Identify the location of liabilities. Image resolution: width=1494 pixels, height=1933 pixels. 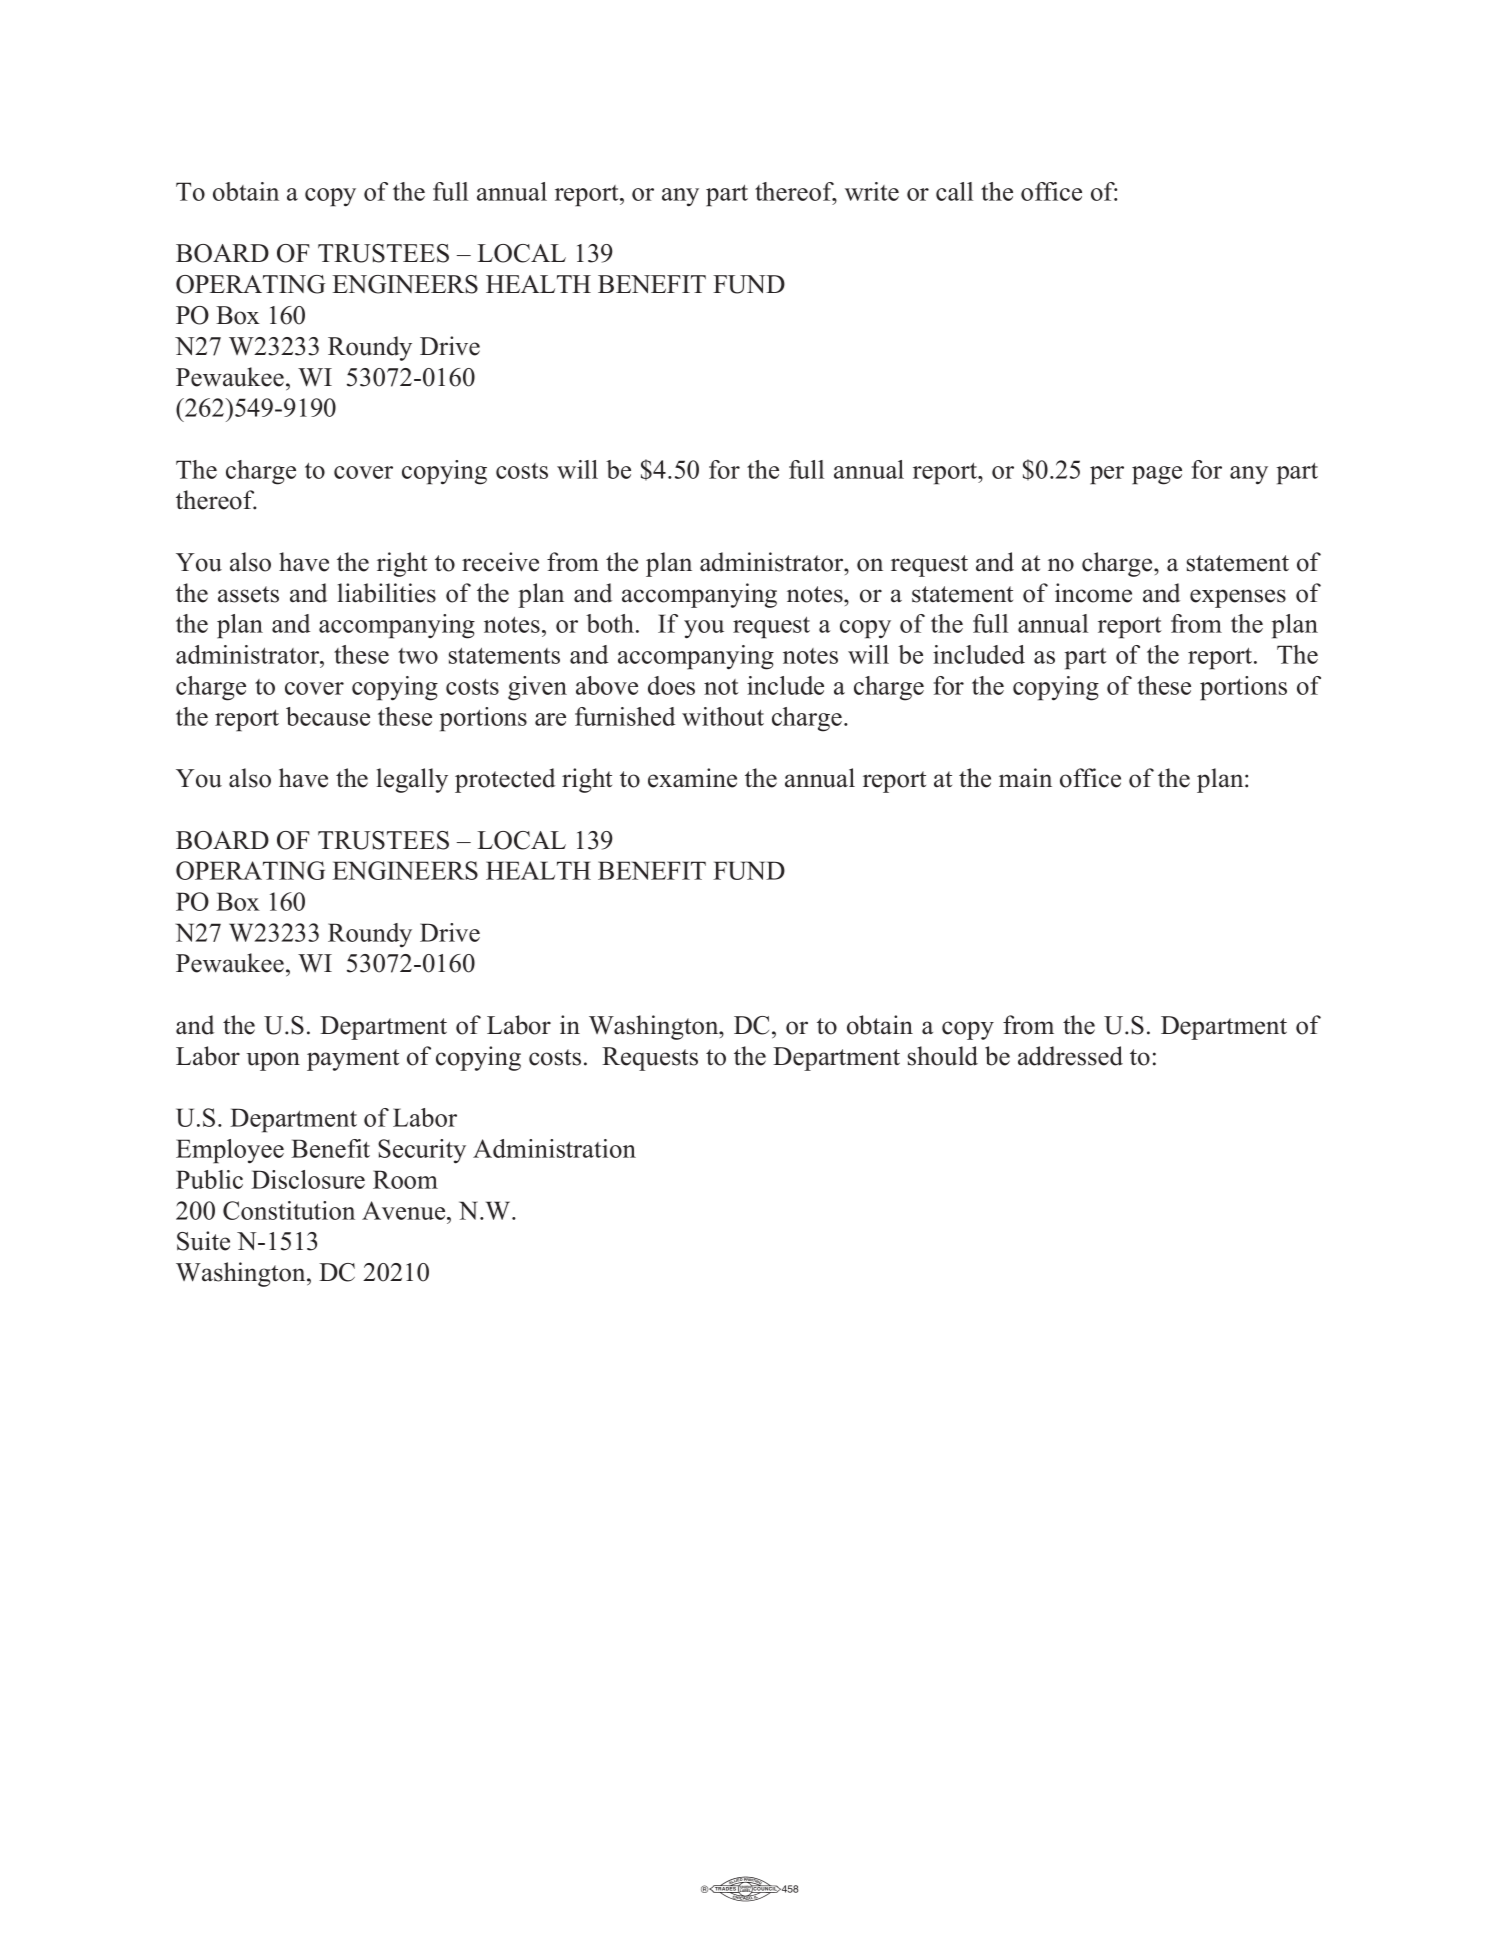
(386, 593).
